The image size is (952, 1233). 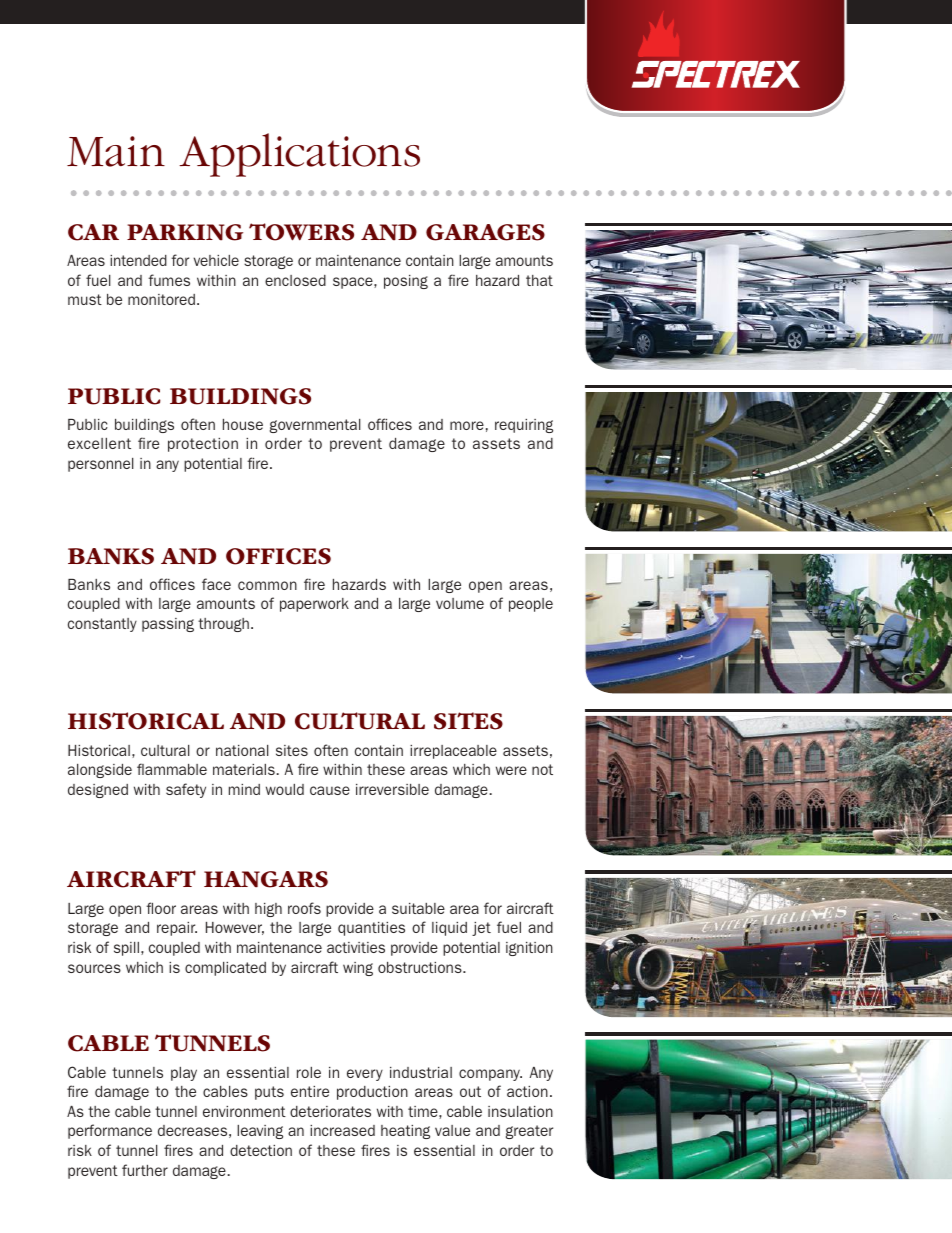 I want to click on further, so click(x=145, y=1170).
